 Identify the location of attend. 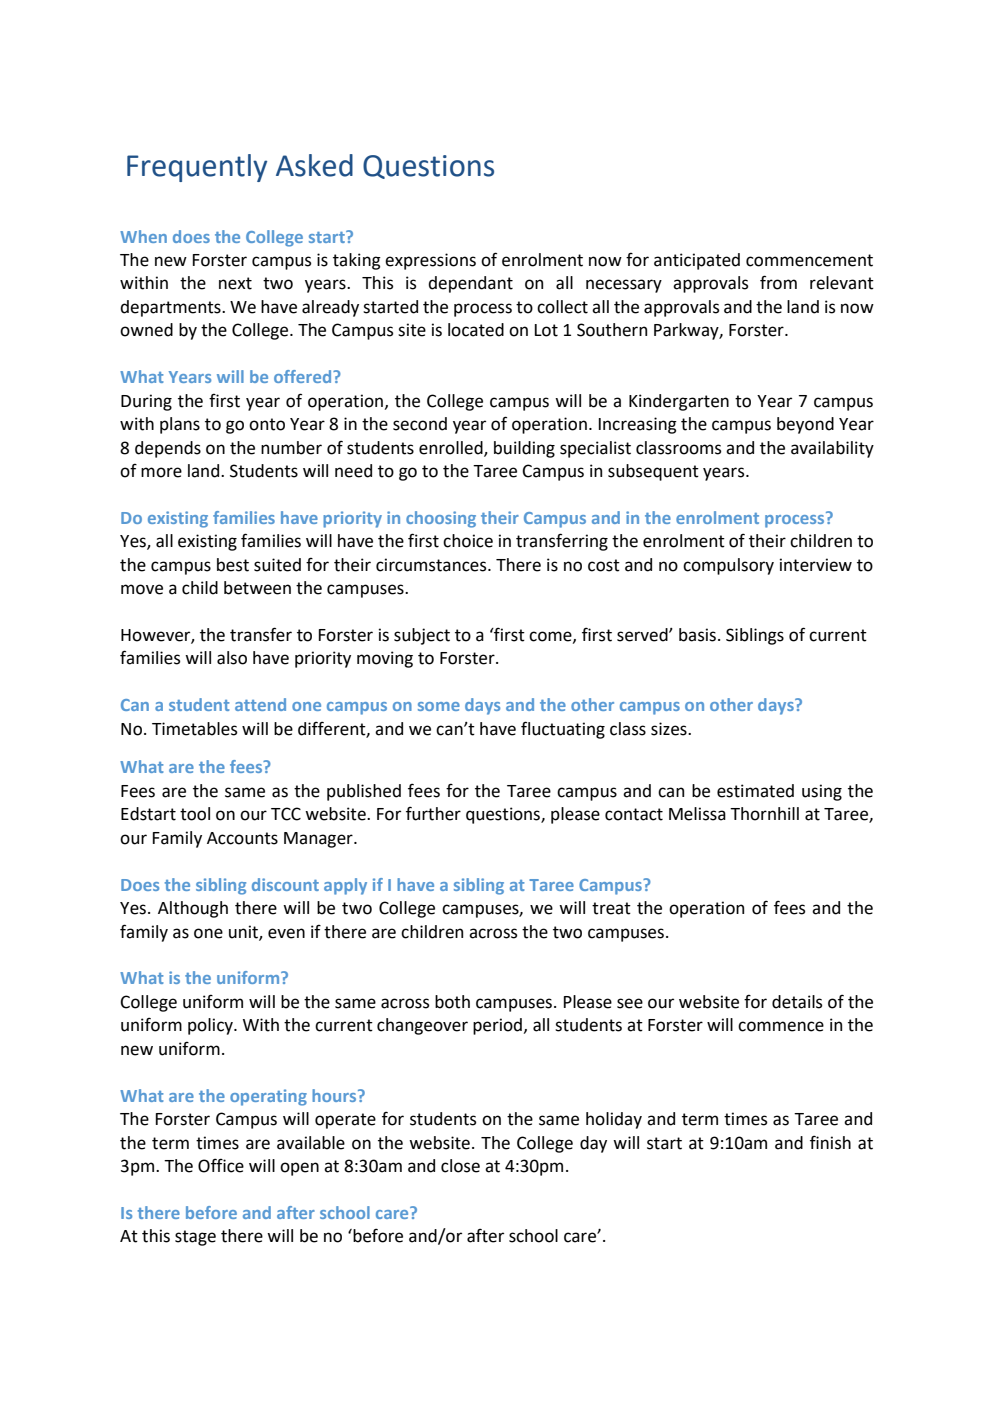
(260, 704).
